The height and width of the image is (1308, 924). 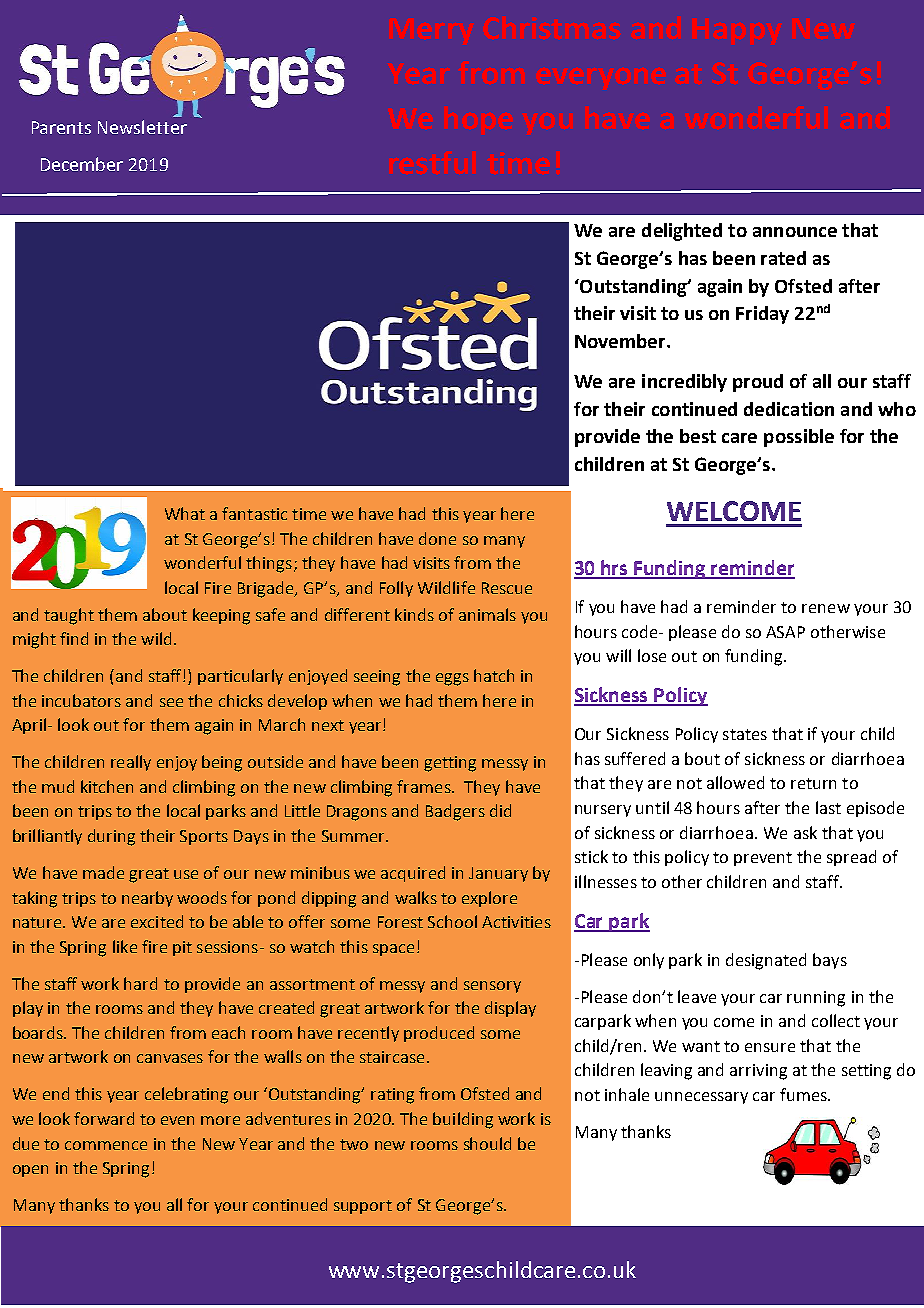 I want to click on hard, so click(x=140, y=983).
